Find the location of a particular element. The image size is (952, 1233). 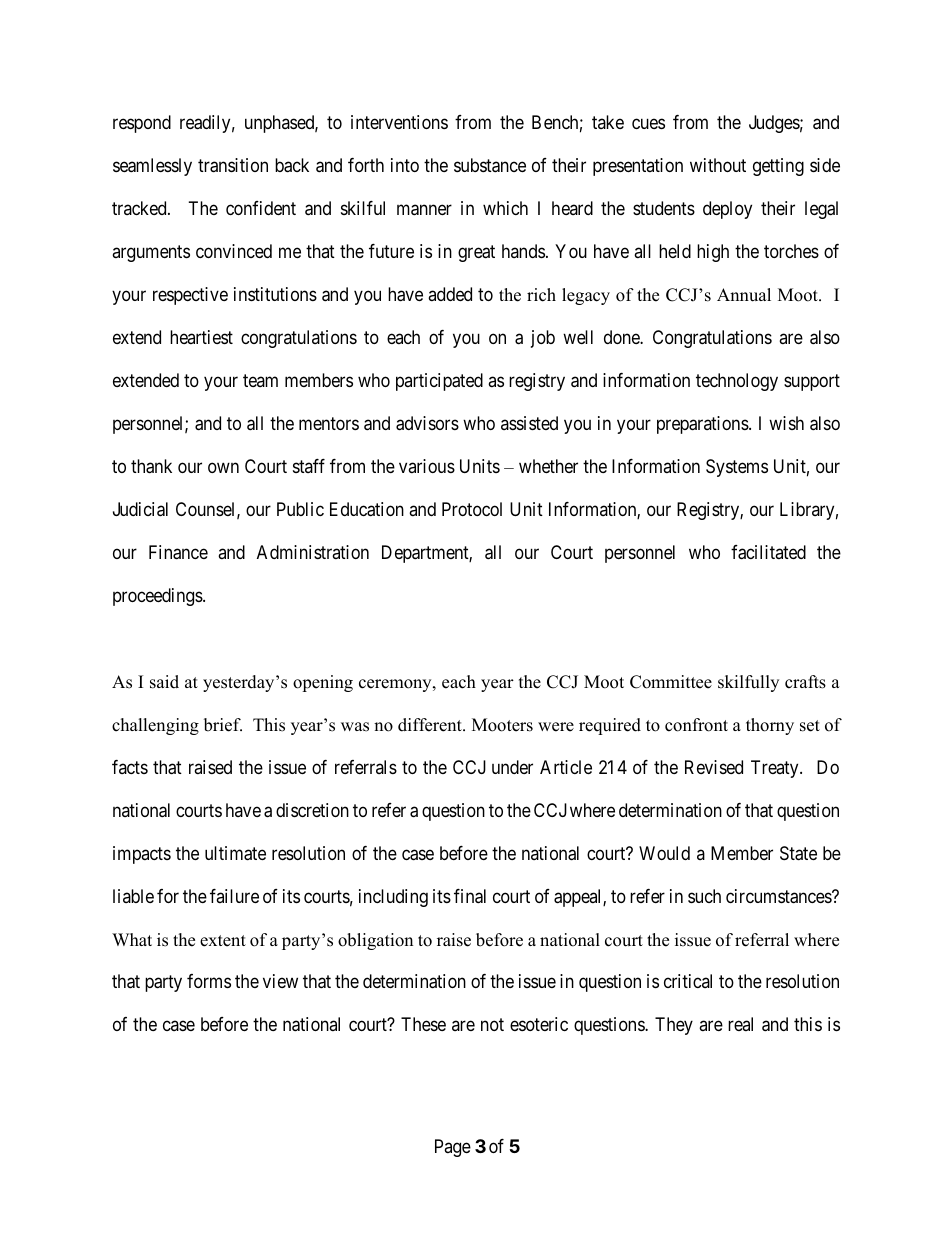

different is located at coordinates (431, 725).
